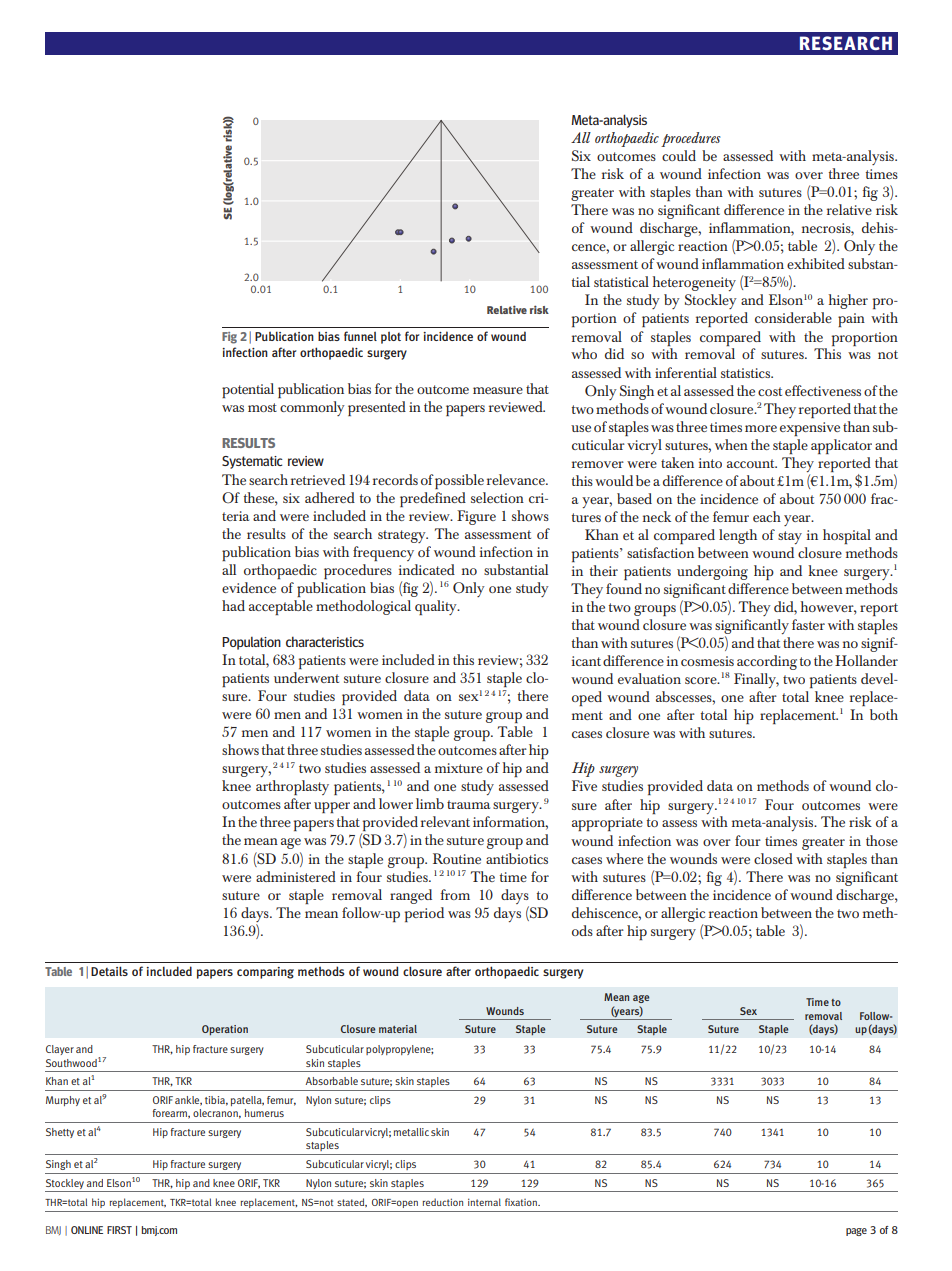 The width and height of the screenshot is (952, 1271). I want to click on according, so click(767, 662).
